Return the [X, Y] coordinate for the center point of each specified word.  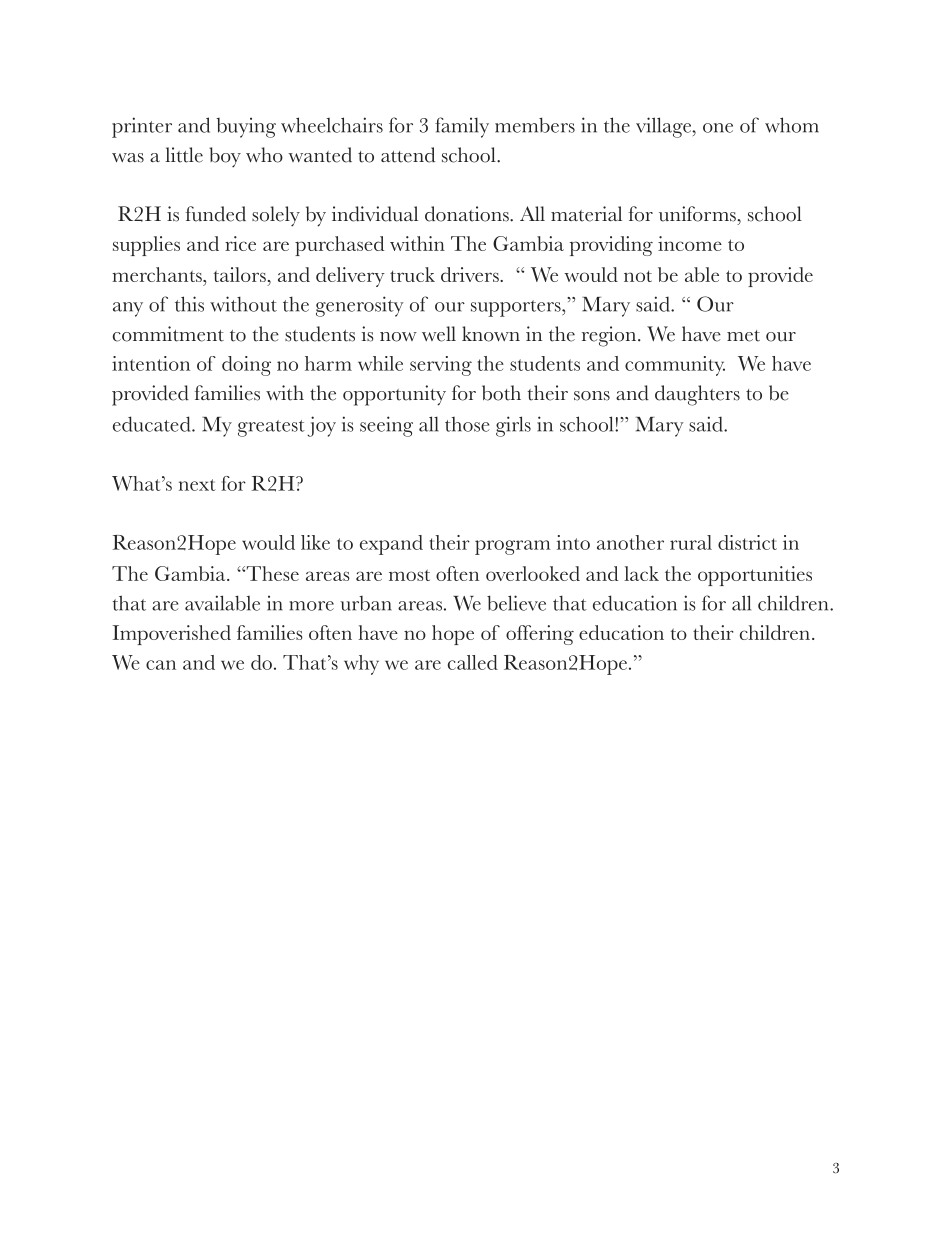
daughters [697, 395]
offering [540, 635]
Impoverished [172, 635]
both [501, 393]
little [184, 155]
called [473, 662]
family [462, 127]
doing [246, 366]
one [718, 128]
